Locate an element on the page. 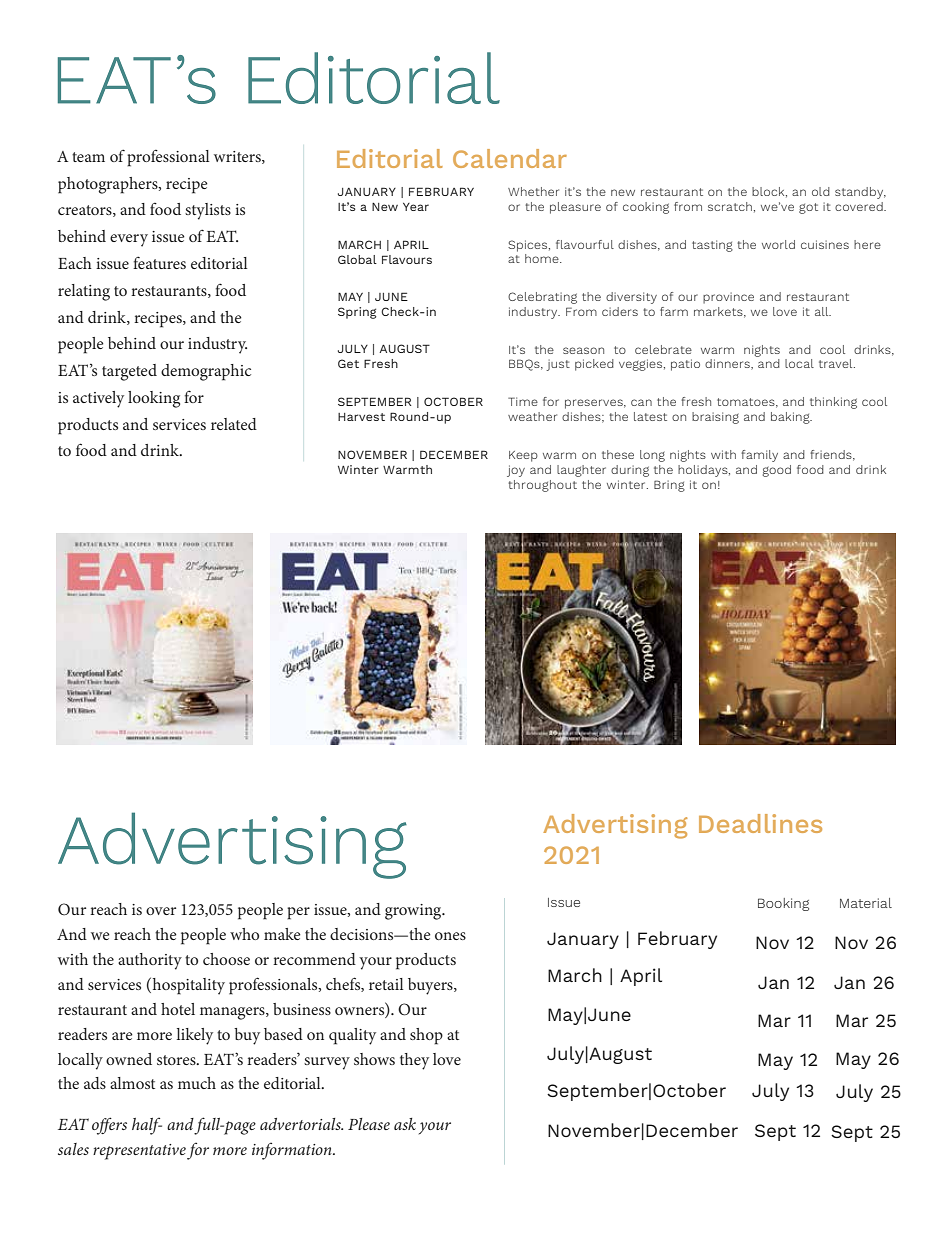 This document has height=1233, width=952. representative is located at coordinates (139, 1152).
